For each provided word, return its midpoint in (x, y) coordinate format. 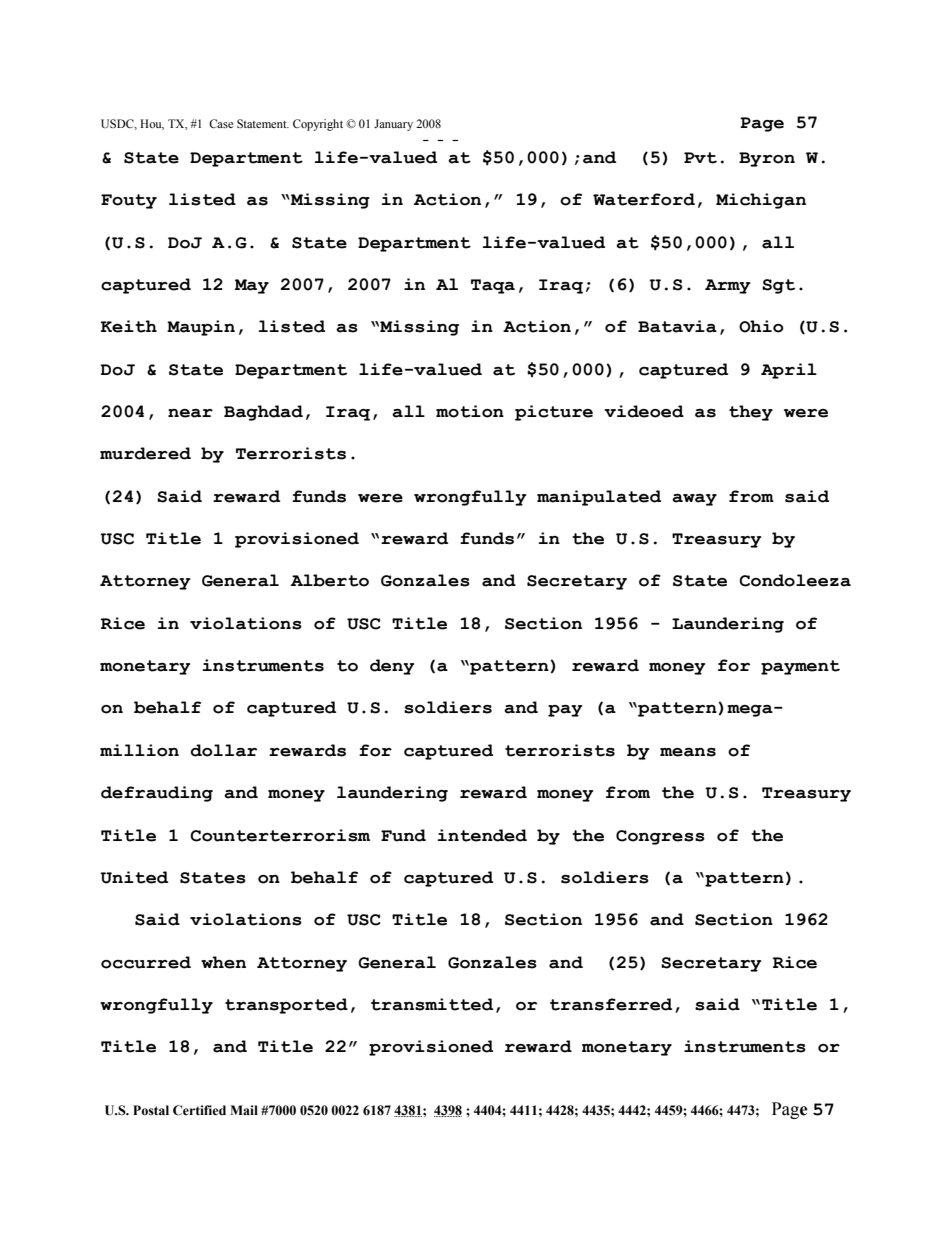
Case (221, 123)
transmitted (432, 1004)
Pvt (700, 158)
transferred (611, 1004)
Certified (199, 1110)
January (393, 125)
